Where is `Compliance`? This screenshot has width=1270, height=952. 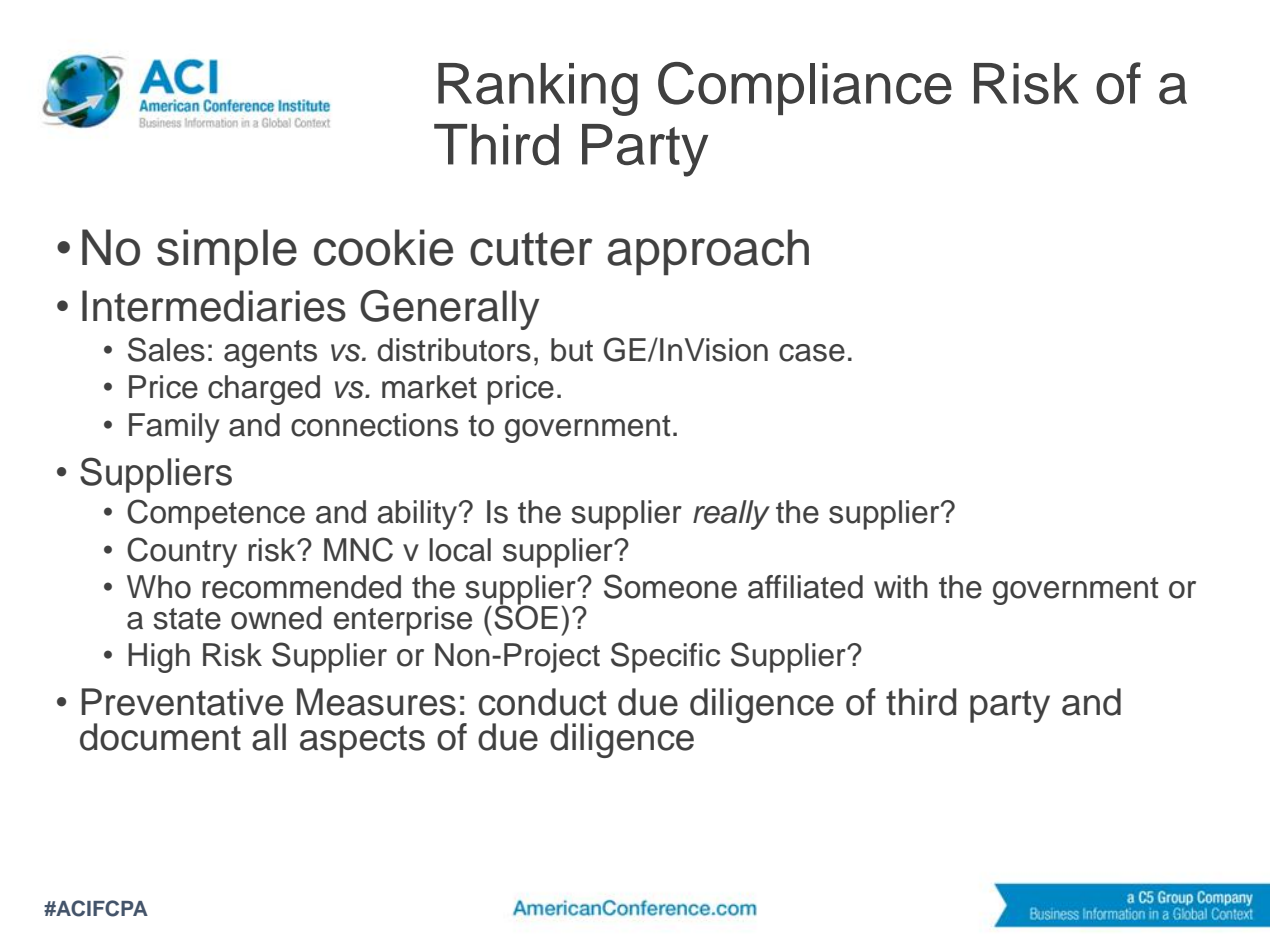
Compliance is located at coordinates (805, 88).
